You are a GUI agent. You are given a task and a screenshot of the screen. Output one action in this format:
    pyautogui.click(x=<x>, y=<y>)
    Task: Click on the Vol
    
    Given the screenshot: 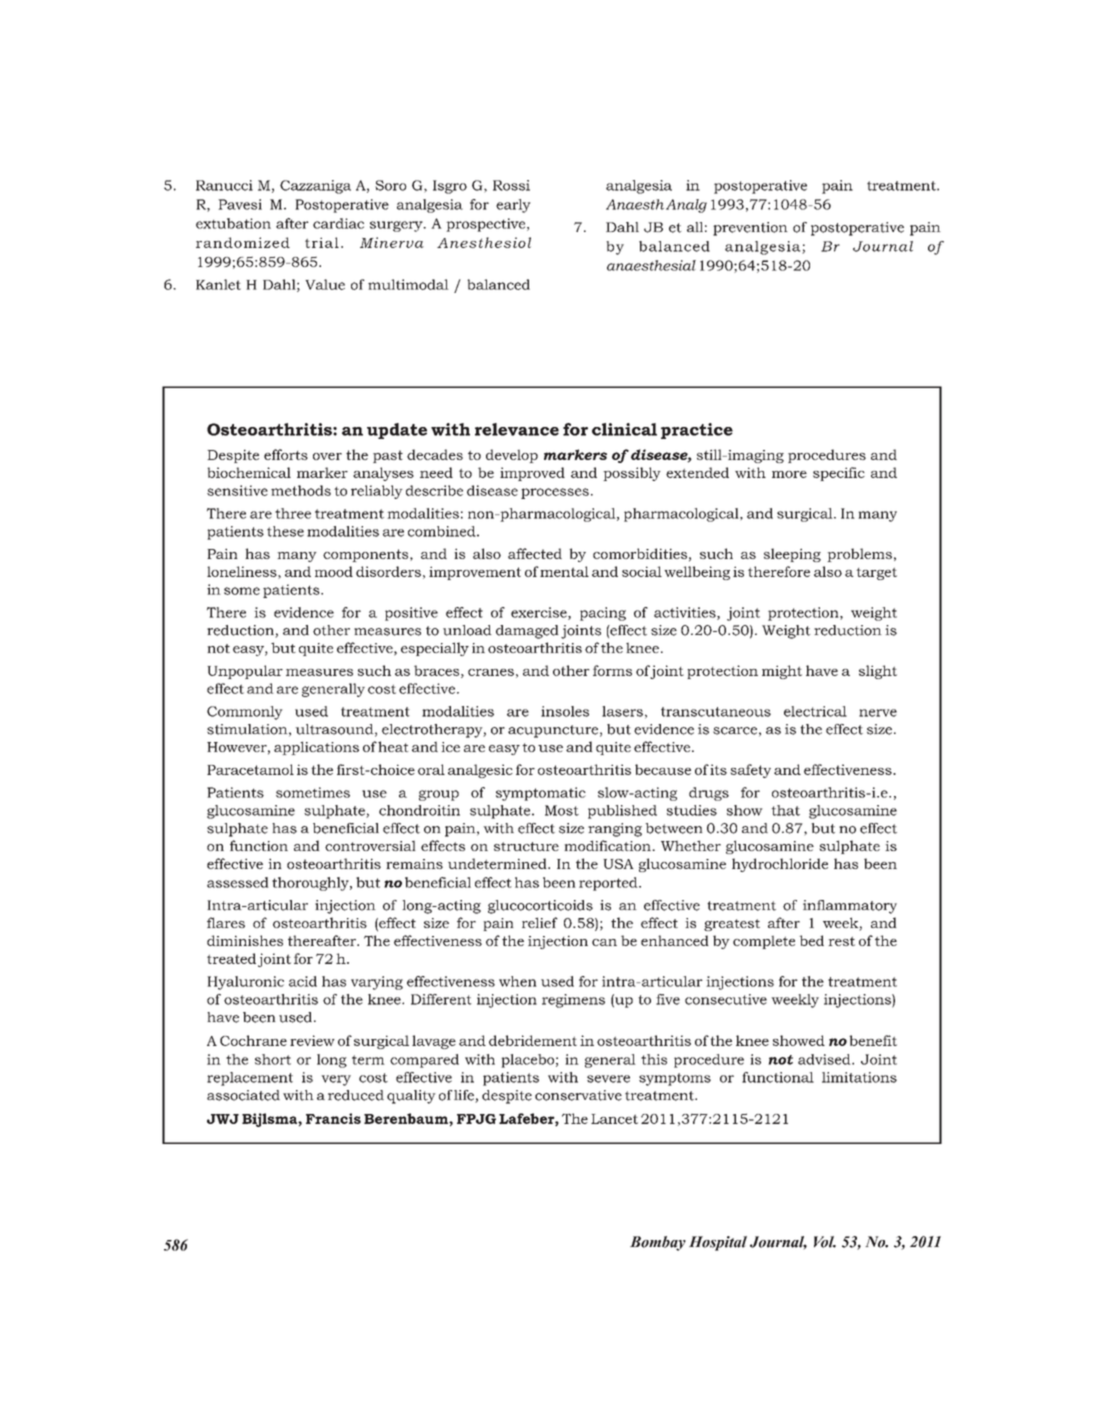 What is the action you would take?
    pyautogui.click(x=825, y=1242)
